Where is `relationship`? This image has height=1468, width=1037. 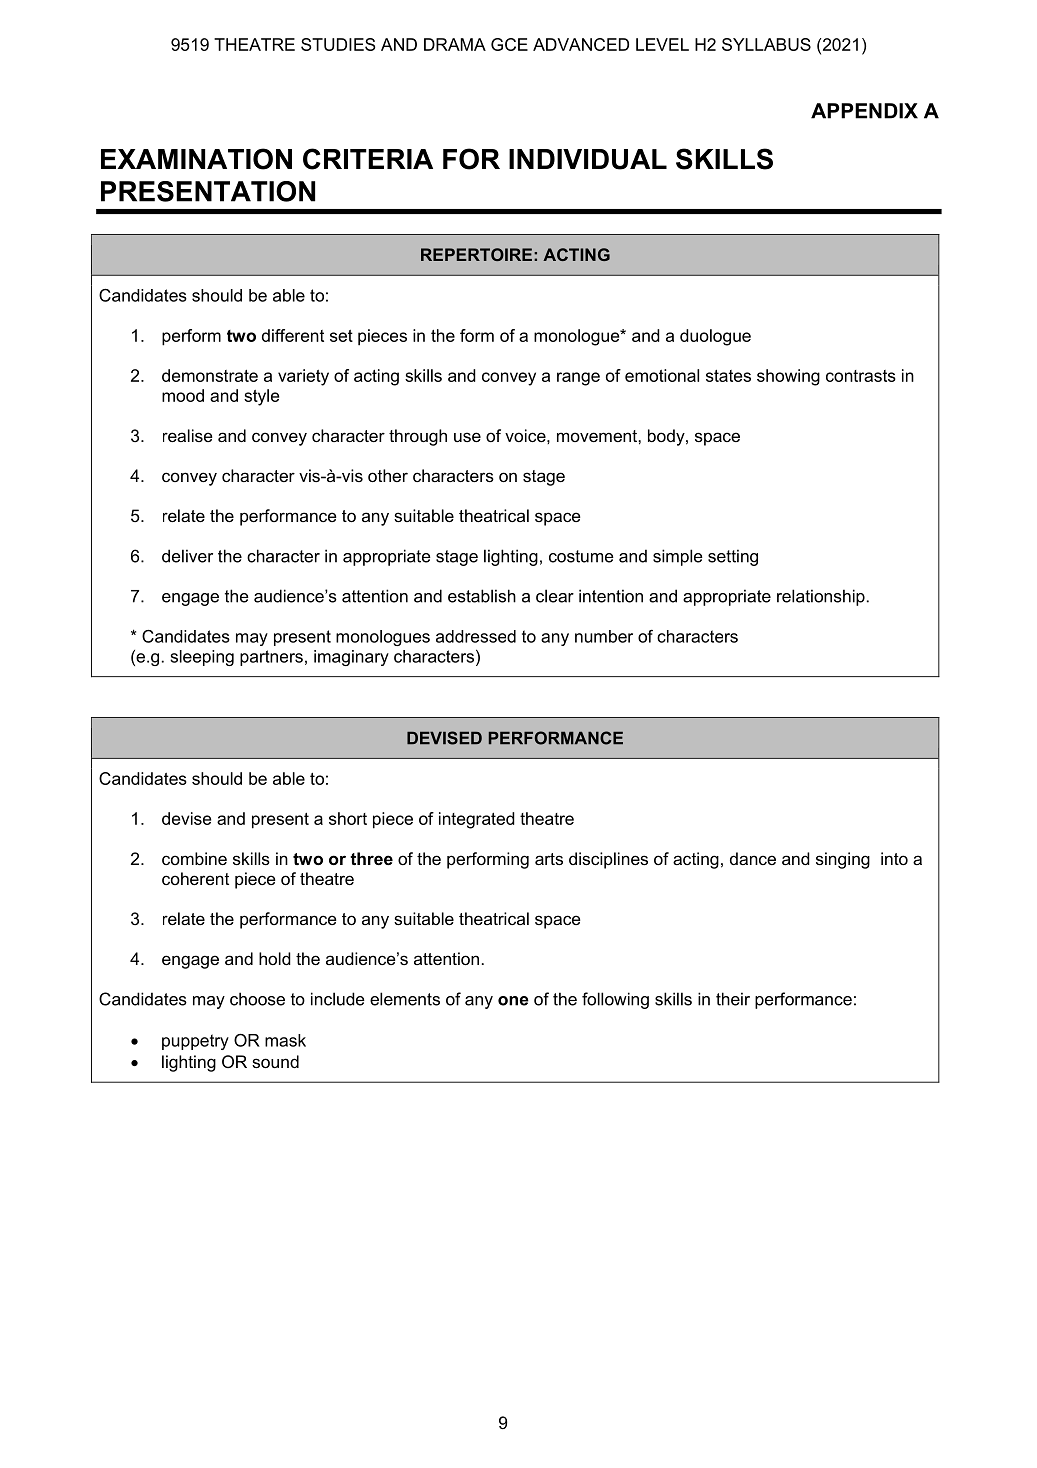
relationship is located at coordinates (821, 597).
